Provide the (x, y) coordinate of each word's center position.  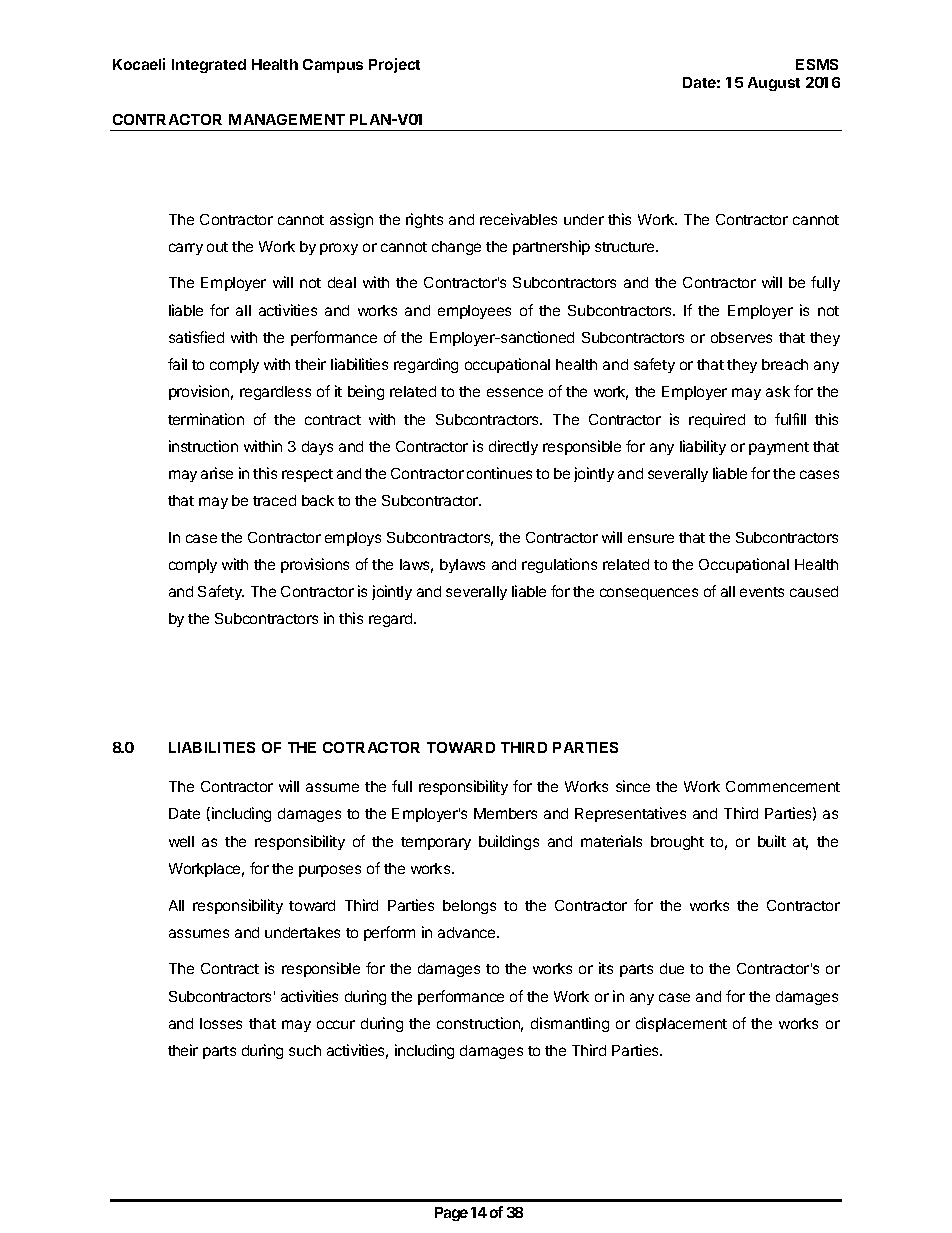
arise (217, 473)
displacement (681, 1024)
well (181, 841)
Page (451, 1214)
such (305, 1050)
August (774, 84)
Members (505, 813)
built (772, 841)
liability (703, 447)
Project (394, 65)
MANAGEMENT (287, 119)
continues (499, 473)
